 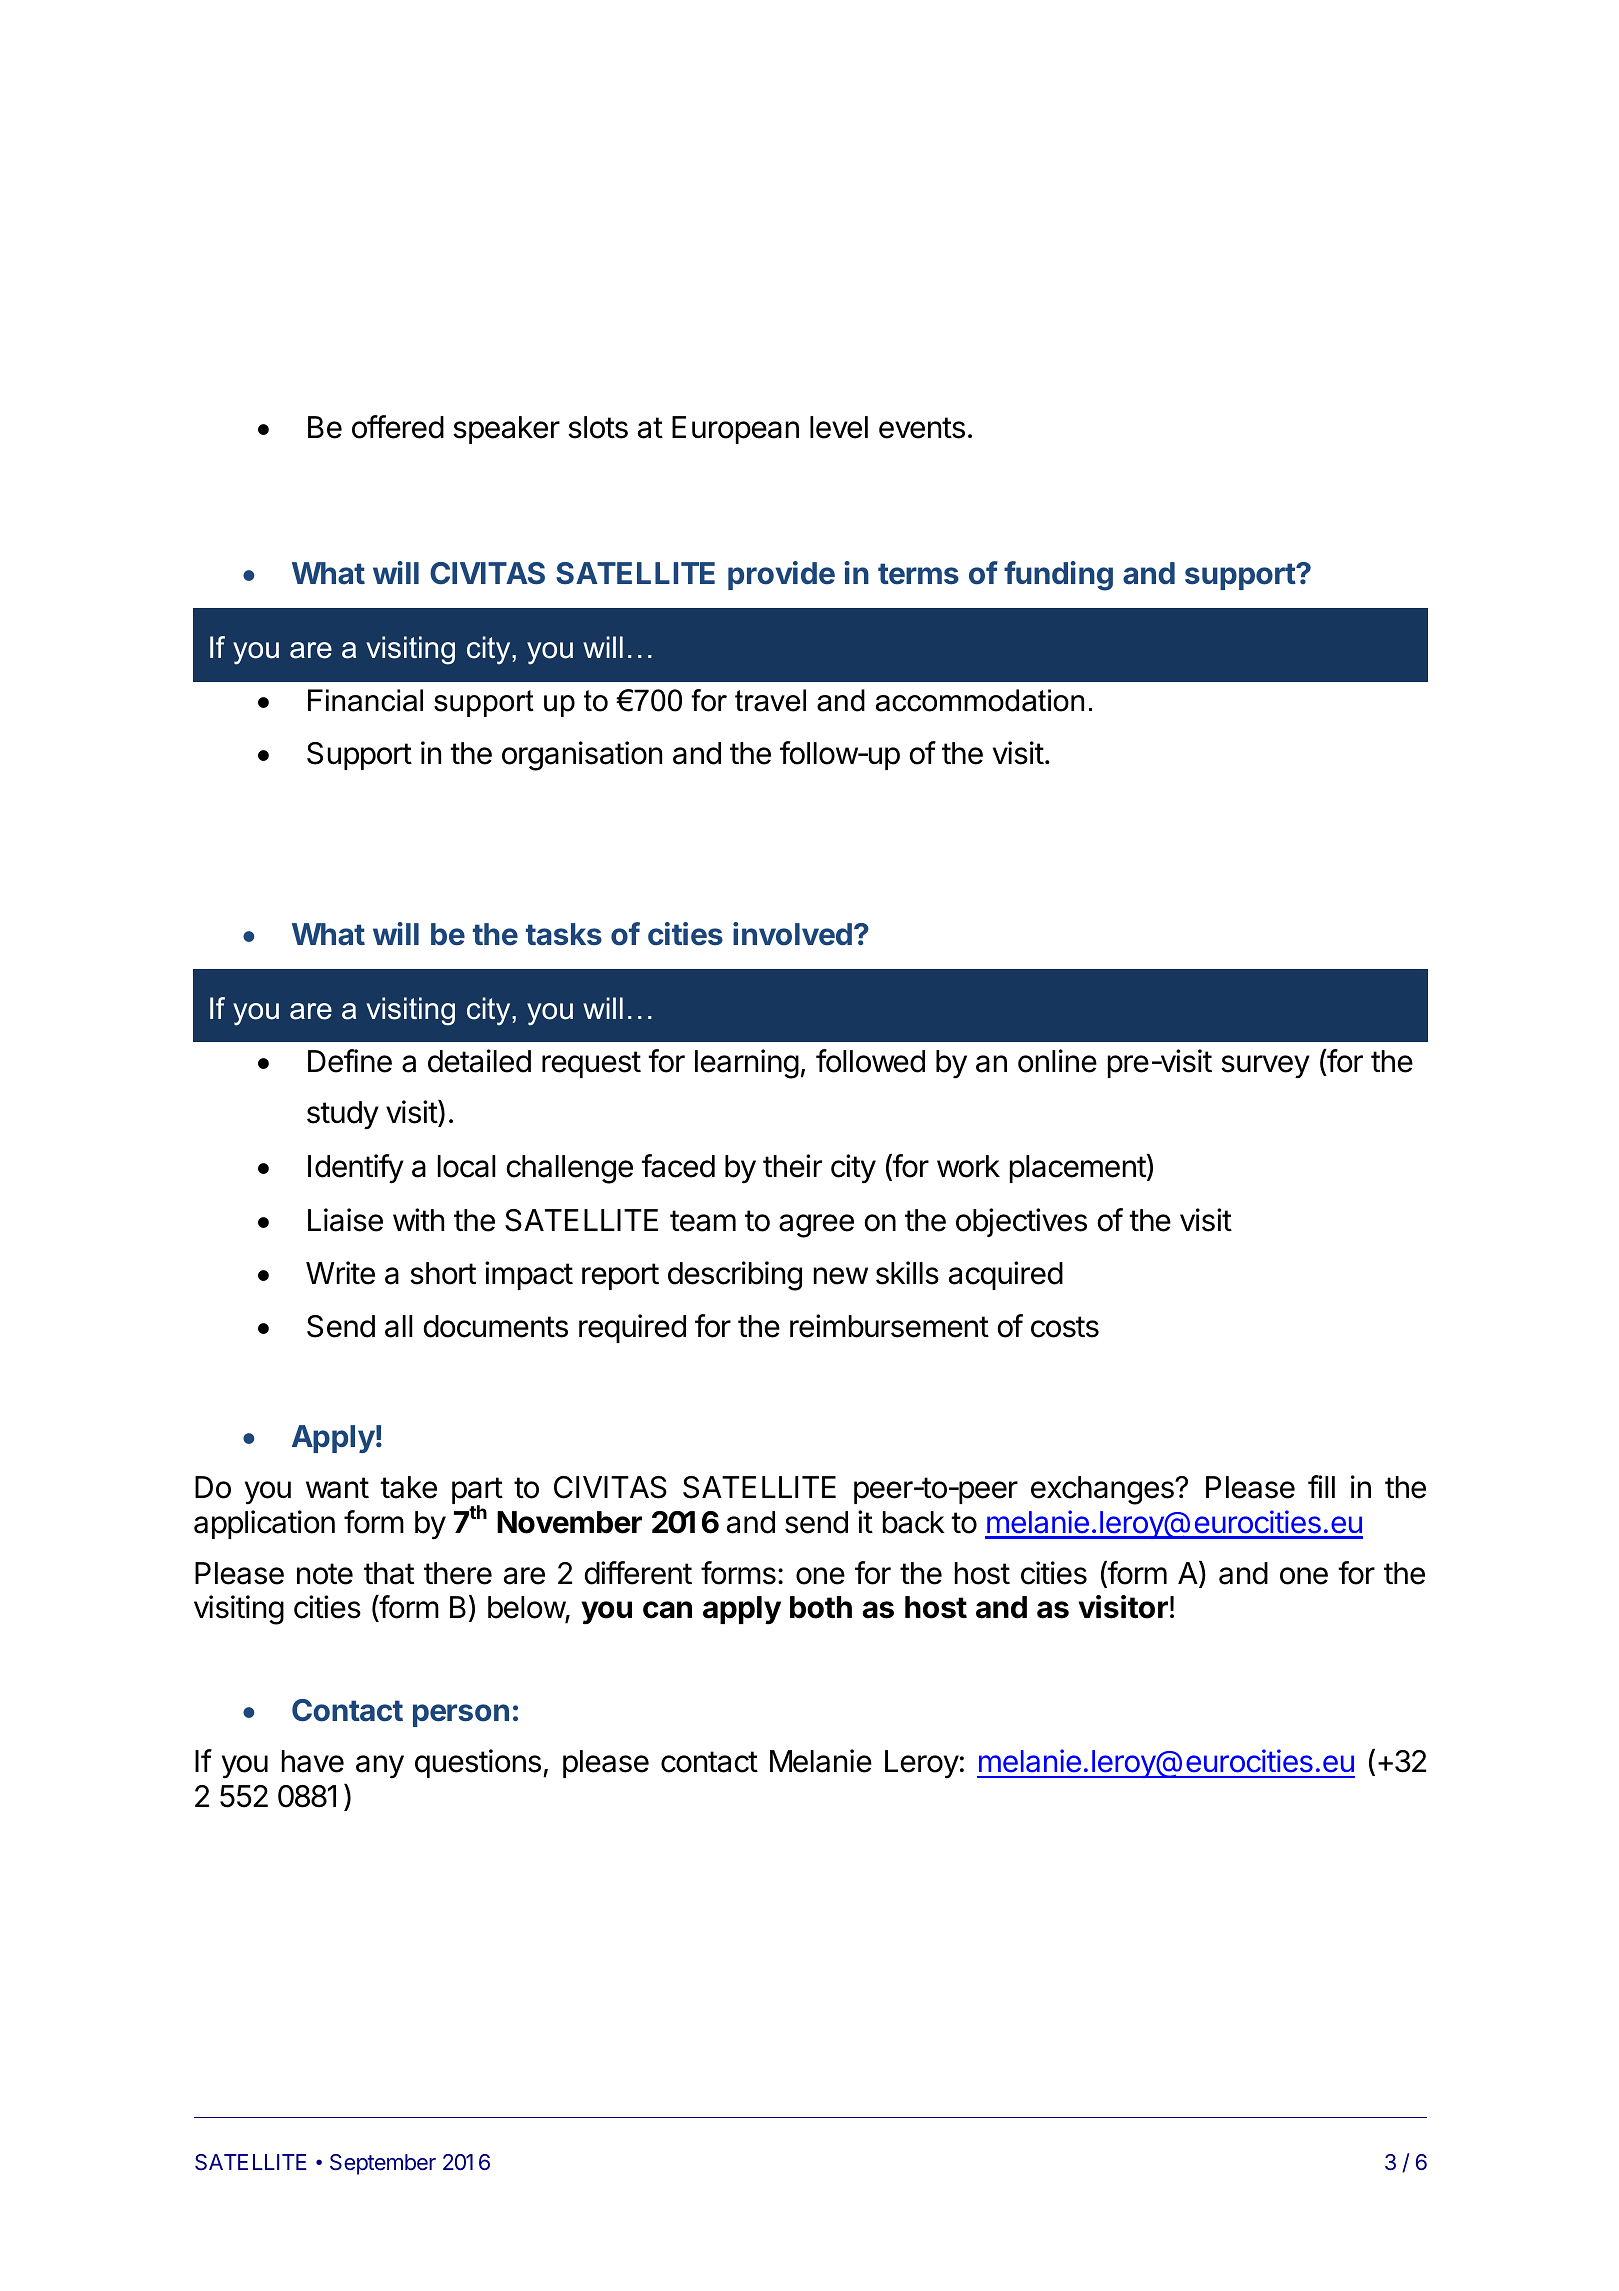 What do you see at coordinates (1058, 576) in the screenshot?
I see `funding` at bounding box center [1058, 576].
